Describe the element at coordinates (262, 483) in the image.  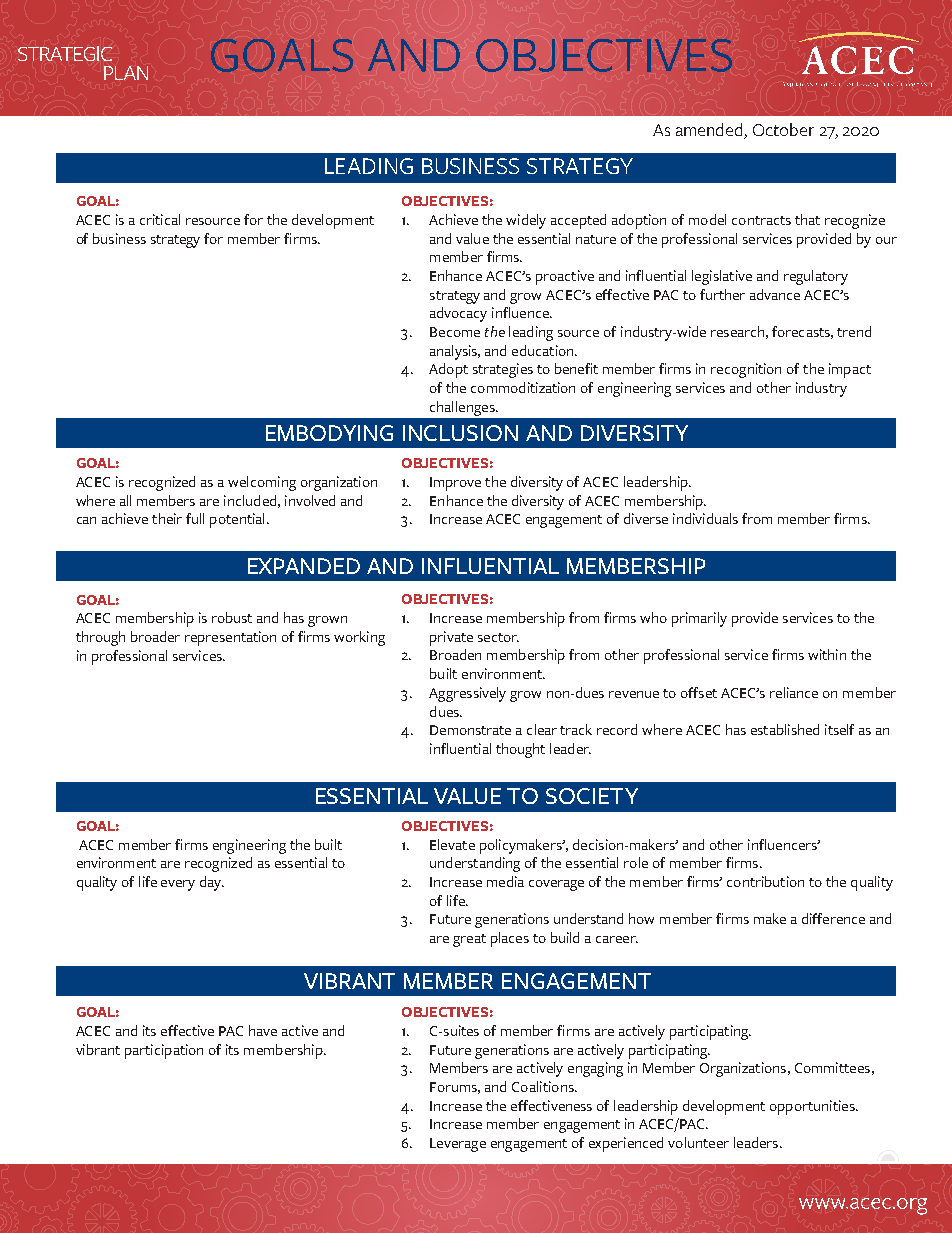
I see `welcoming` at that location.
